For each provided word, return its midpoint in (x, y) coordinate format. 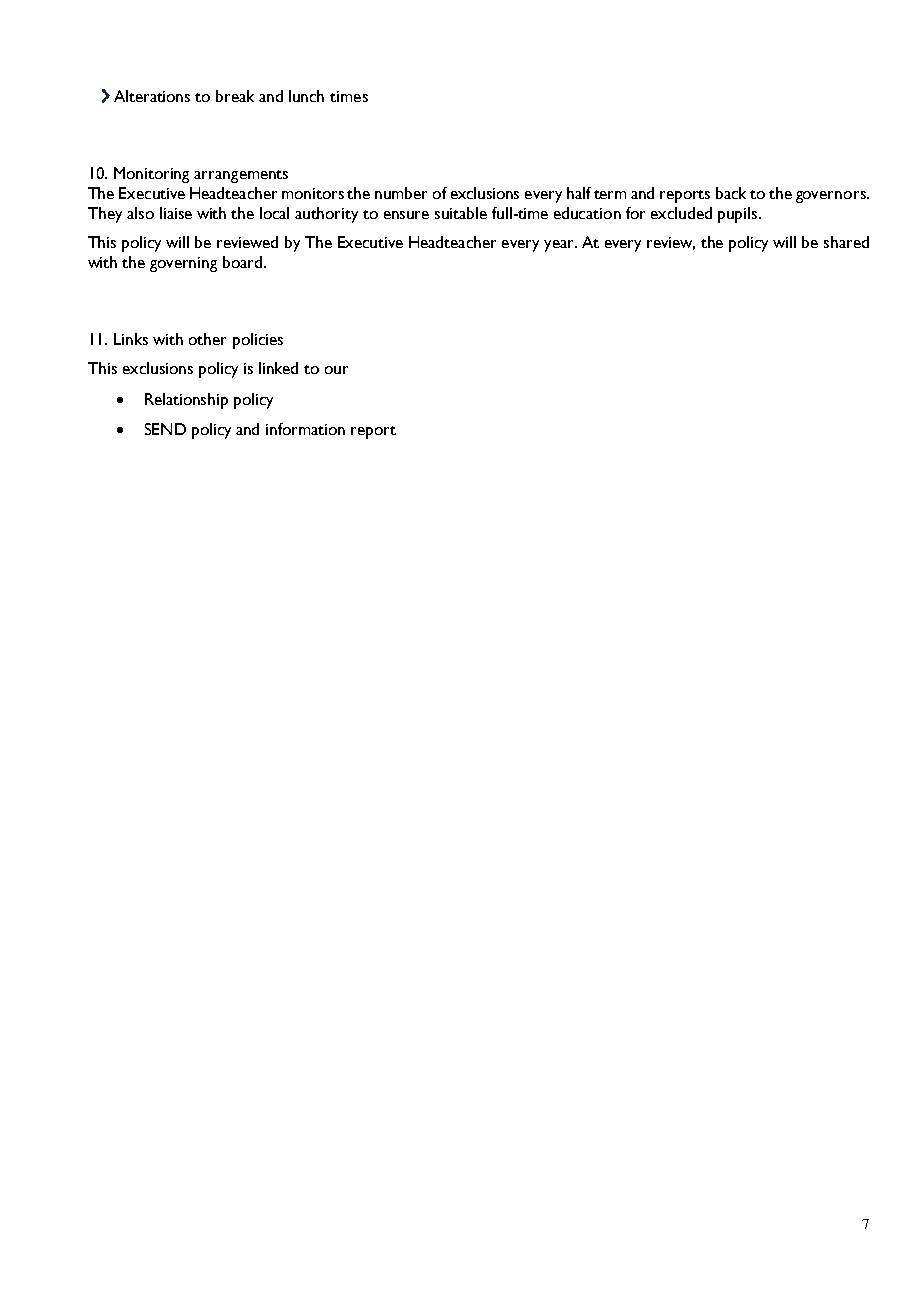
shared (846, 242)
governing (183, 264)
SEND (165, 429)
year (560, 246)
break (235, 96)
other (207, 339)
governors (832, 197)
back (731, 193)
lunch (306, 96)
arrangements (241, 176)
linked (278, 368)
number (401, 193)
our (336, 370)
